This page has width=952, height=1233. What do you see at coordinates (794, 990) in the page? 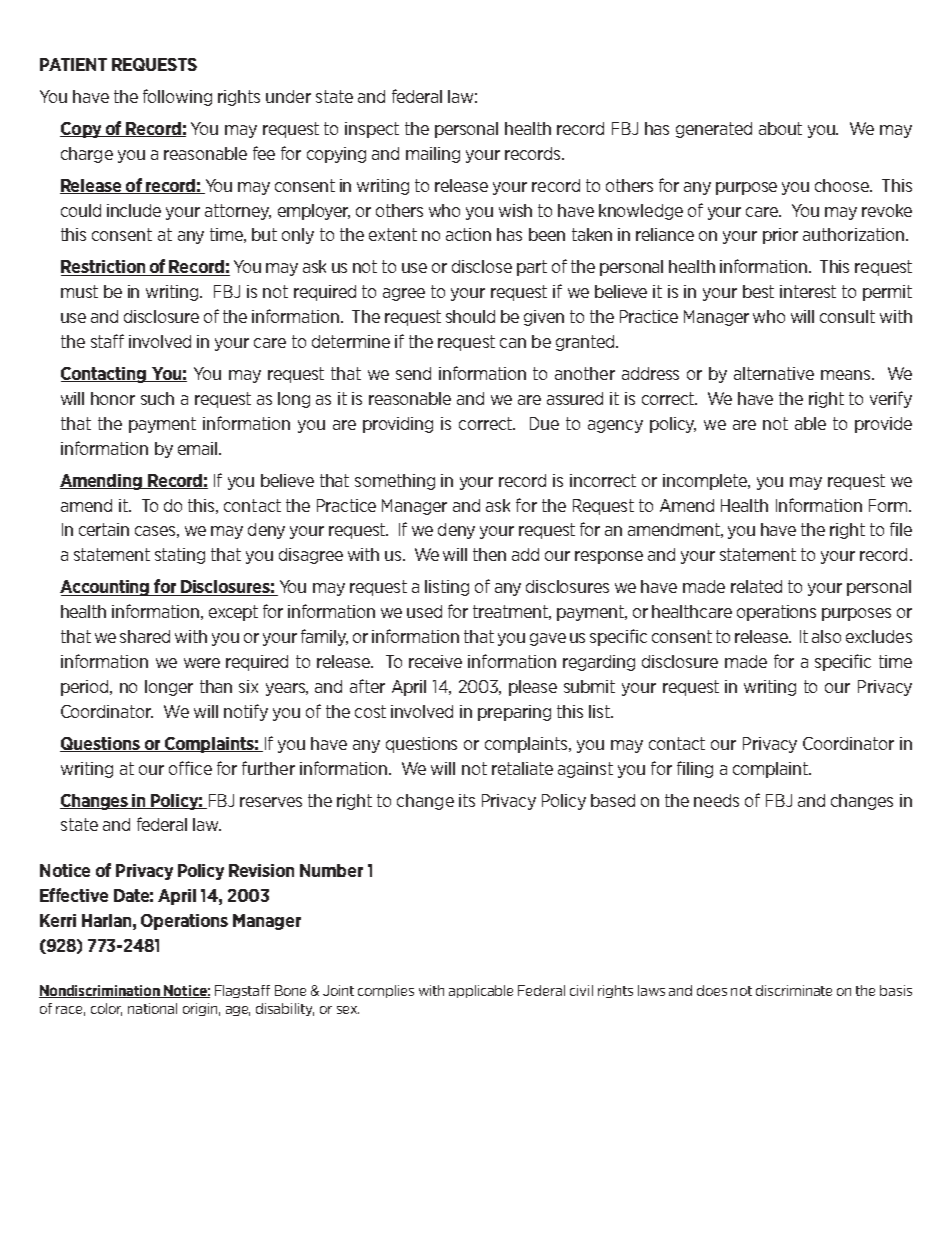
I see `discriminate` at bounding box center [794, 990].
